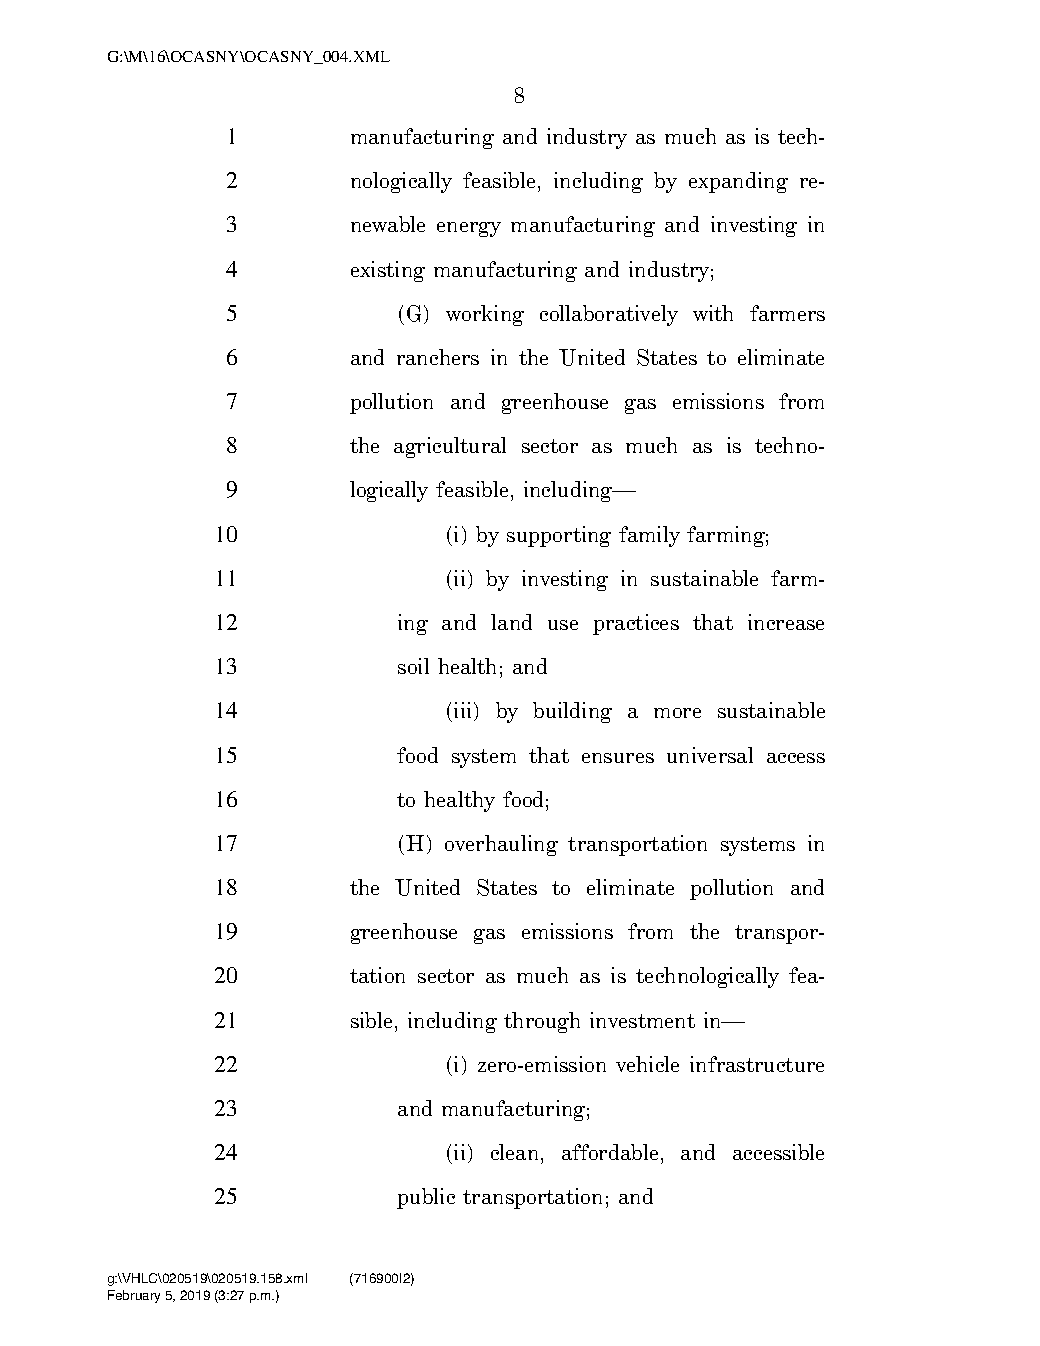 The height and width of the screenshot is (1346, 1040). I want to click on agricultural, so click(450, 447).
